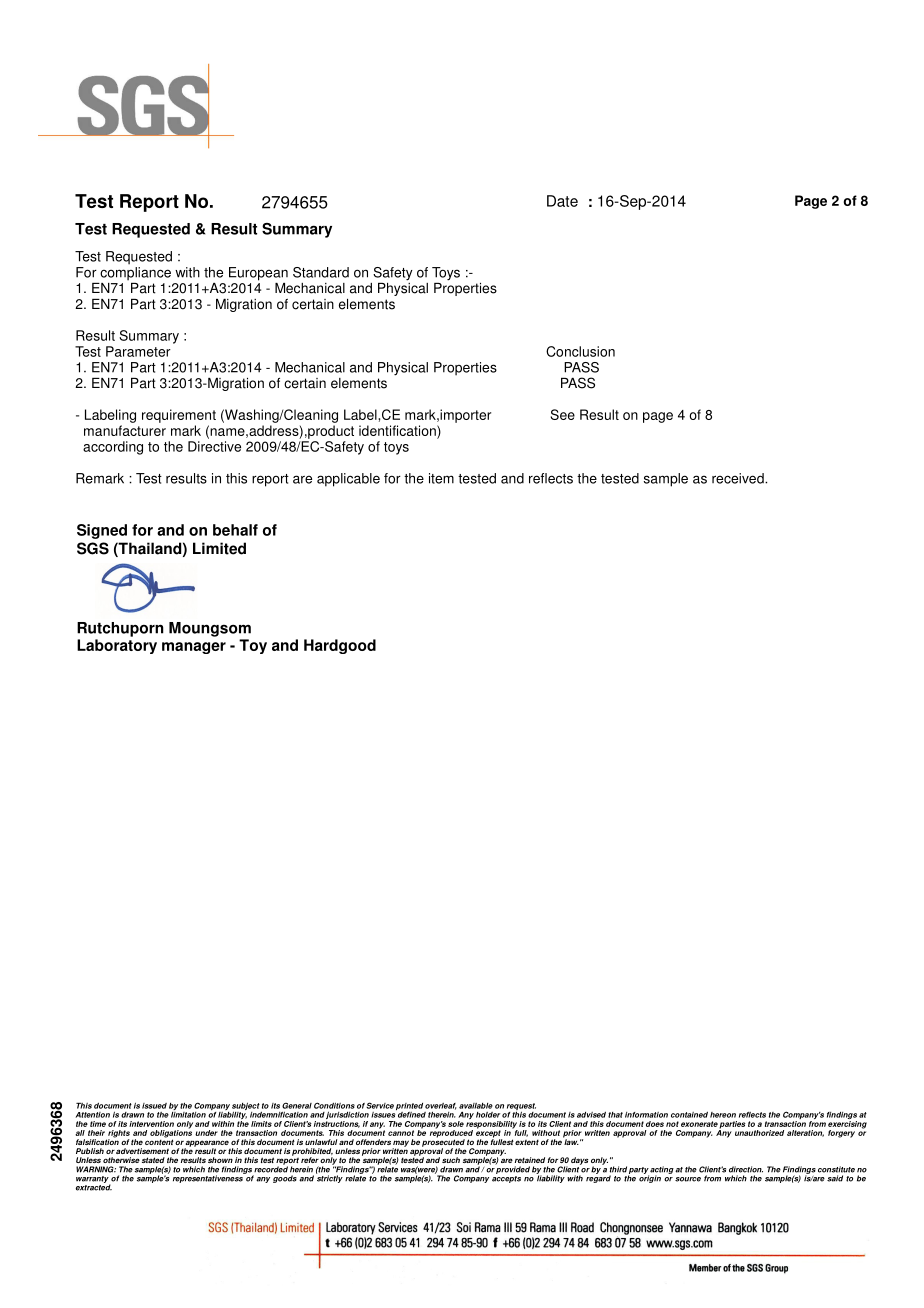 Image resolution: width=924 pixels, height=1308 pixels. What do you see at coordinates (135, 274) in the page?
I see `compliance` at bounding box center [135, 274].
